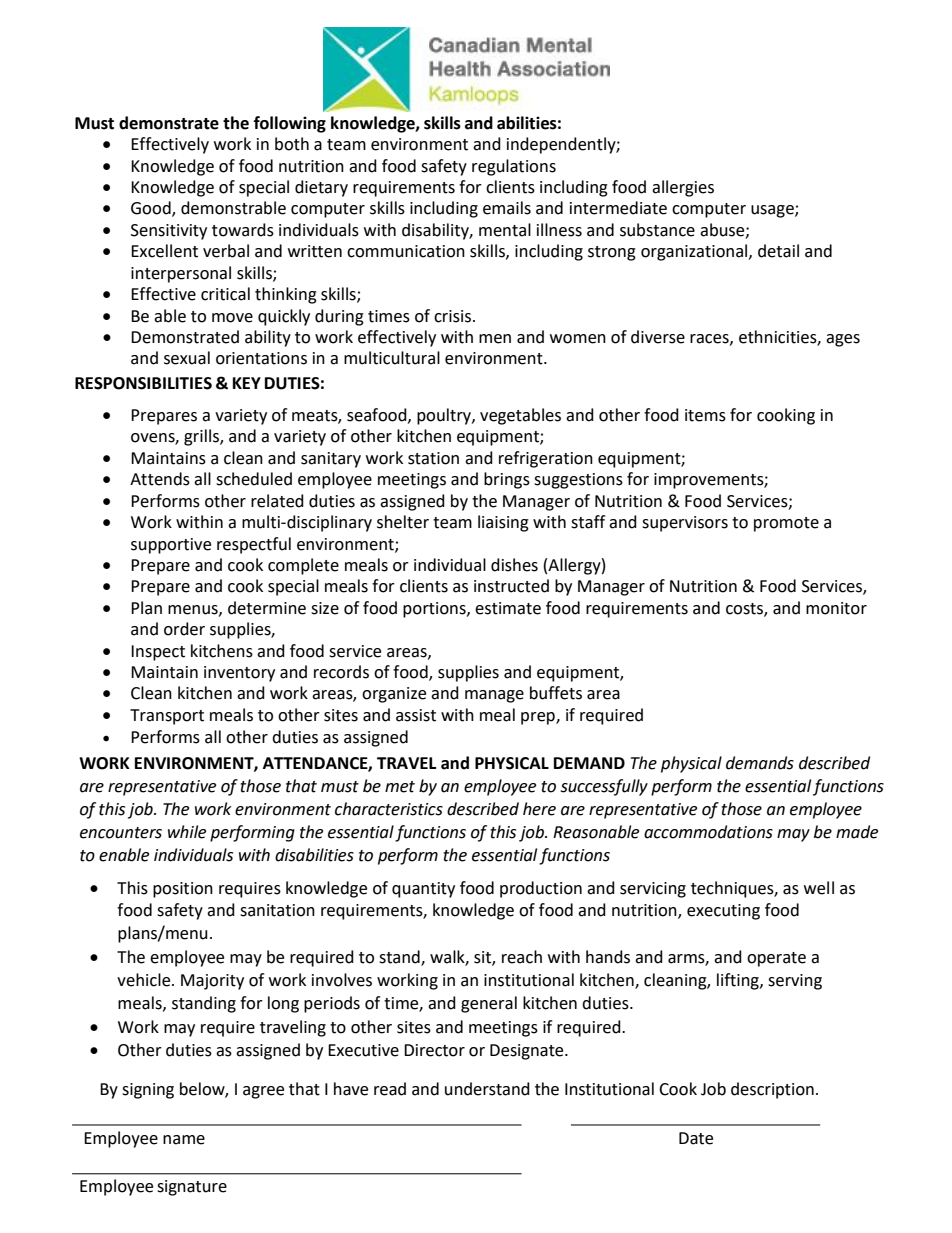 The image size is (952, 1233). I want to click on production, so click(541, 889).
